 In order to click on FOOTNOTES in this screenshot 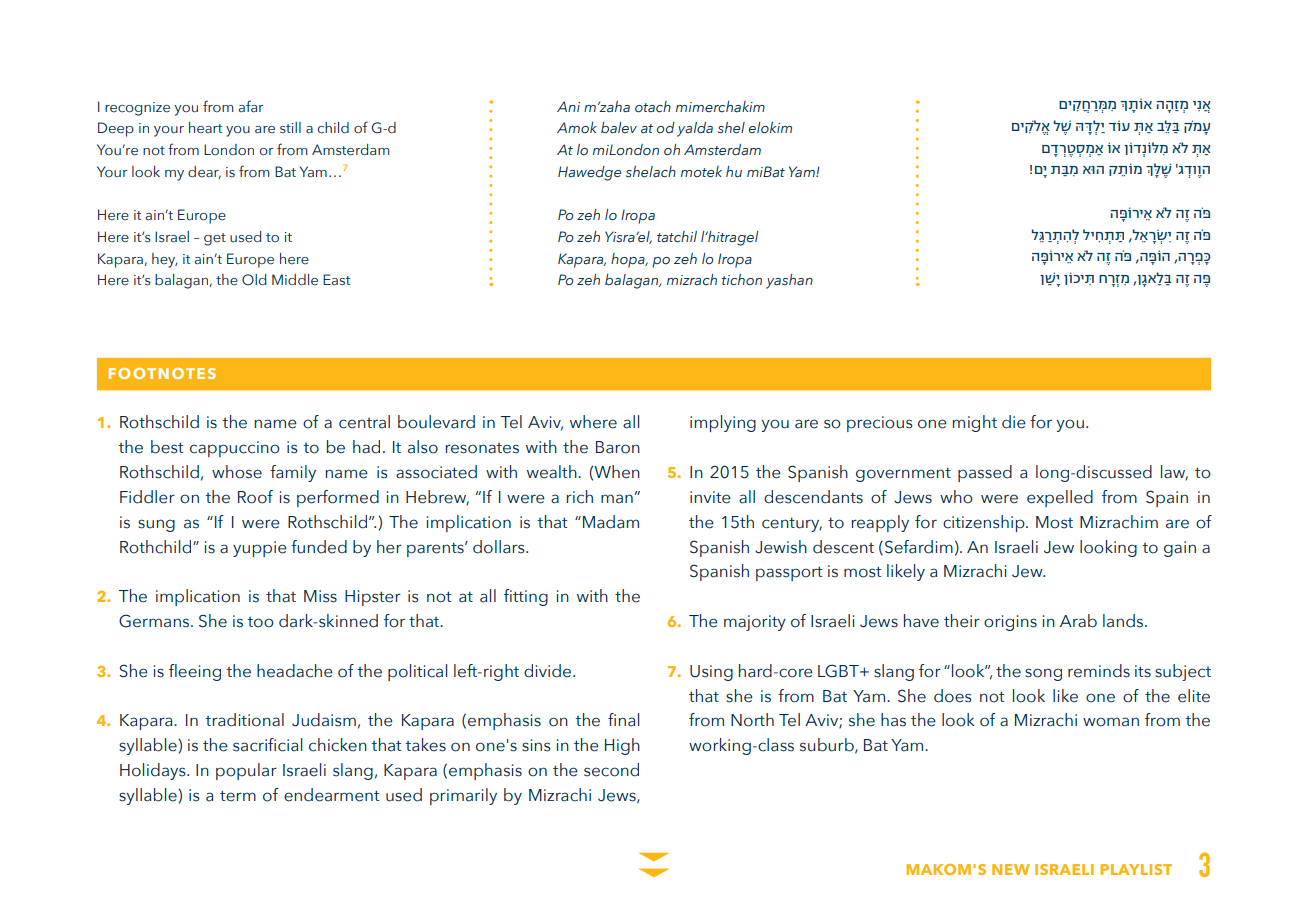, I will do `click(162, 373)`.
